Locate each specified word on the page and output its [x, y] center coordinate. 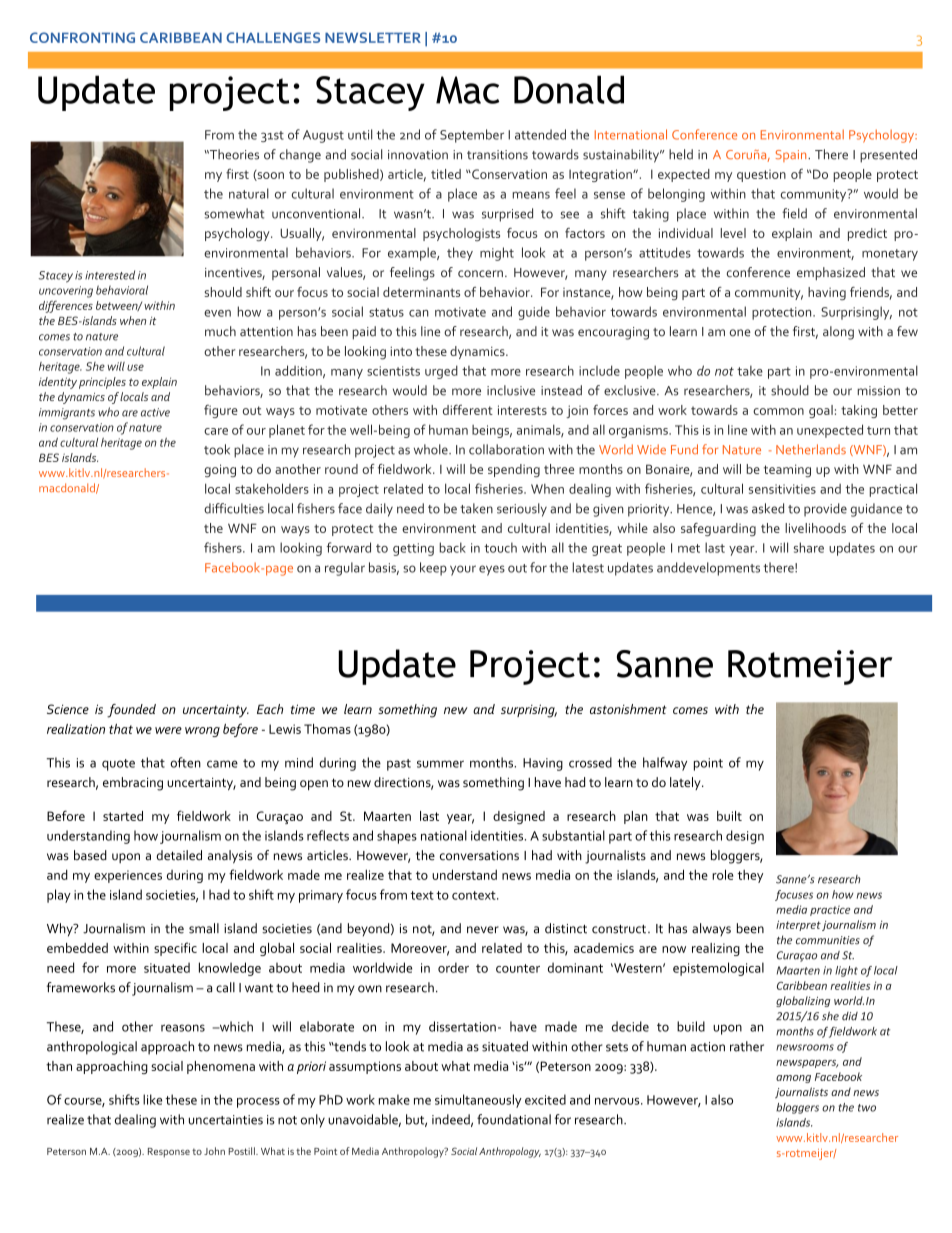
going [220, 470]
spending [514, 470]
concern [480, 273]
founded [131, 711]
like [152, 1099]
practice [830, 910]
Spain [792, 156]
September [472, 136]
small [204, 928]
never [483, 930]
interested [110, 275]
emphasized [831, 273]
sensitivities [782, 489]
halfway [665, 764]
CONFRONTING [82, 37]
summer [440, 764]
